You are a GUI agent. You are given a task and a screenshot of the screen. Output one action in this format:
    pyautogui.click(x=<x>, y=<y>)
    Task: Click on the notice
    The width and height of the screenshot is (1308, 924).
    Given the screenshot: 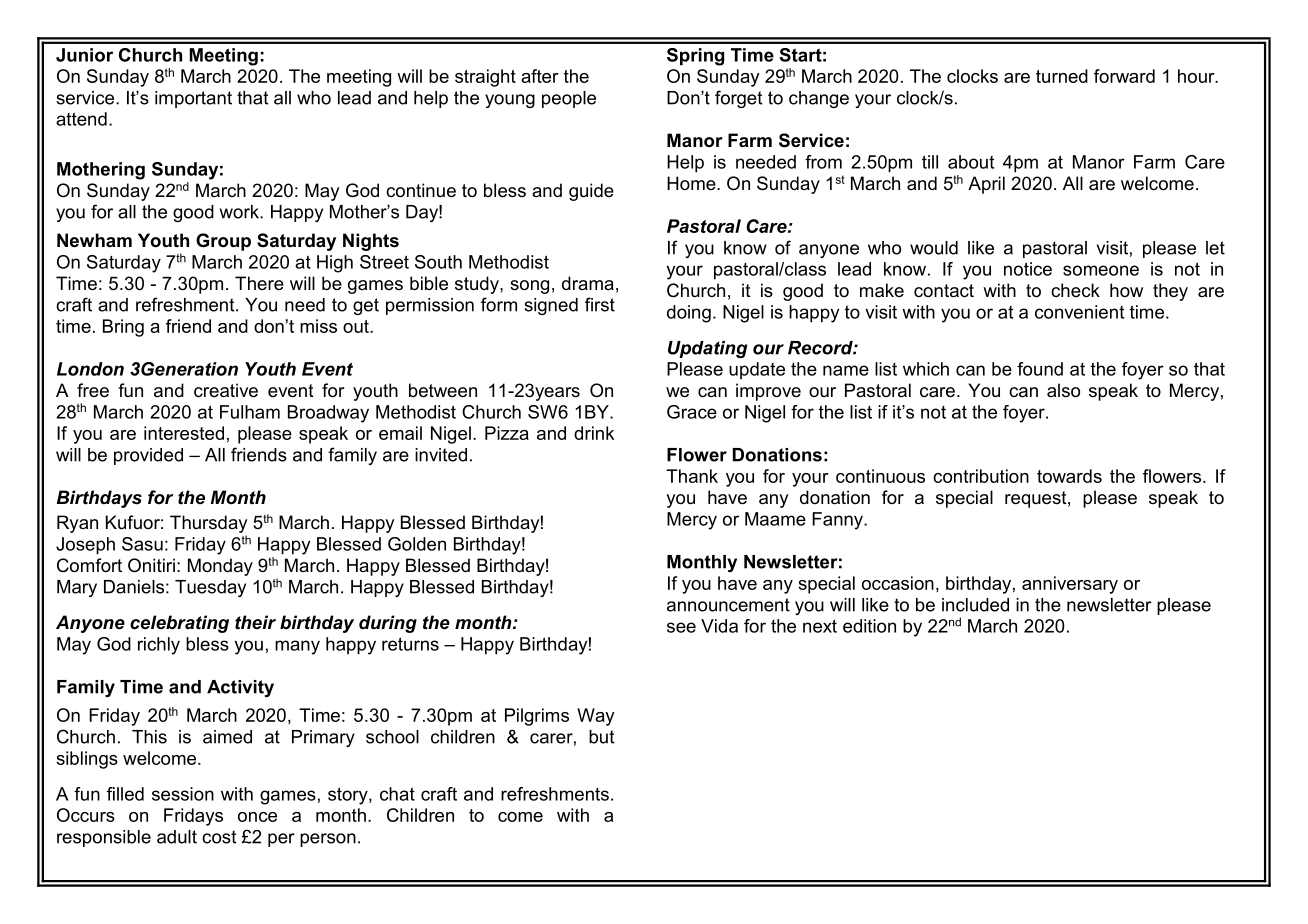 What is the action you would take?
    pyautogui.click(x=1028, y=269)
